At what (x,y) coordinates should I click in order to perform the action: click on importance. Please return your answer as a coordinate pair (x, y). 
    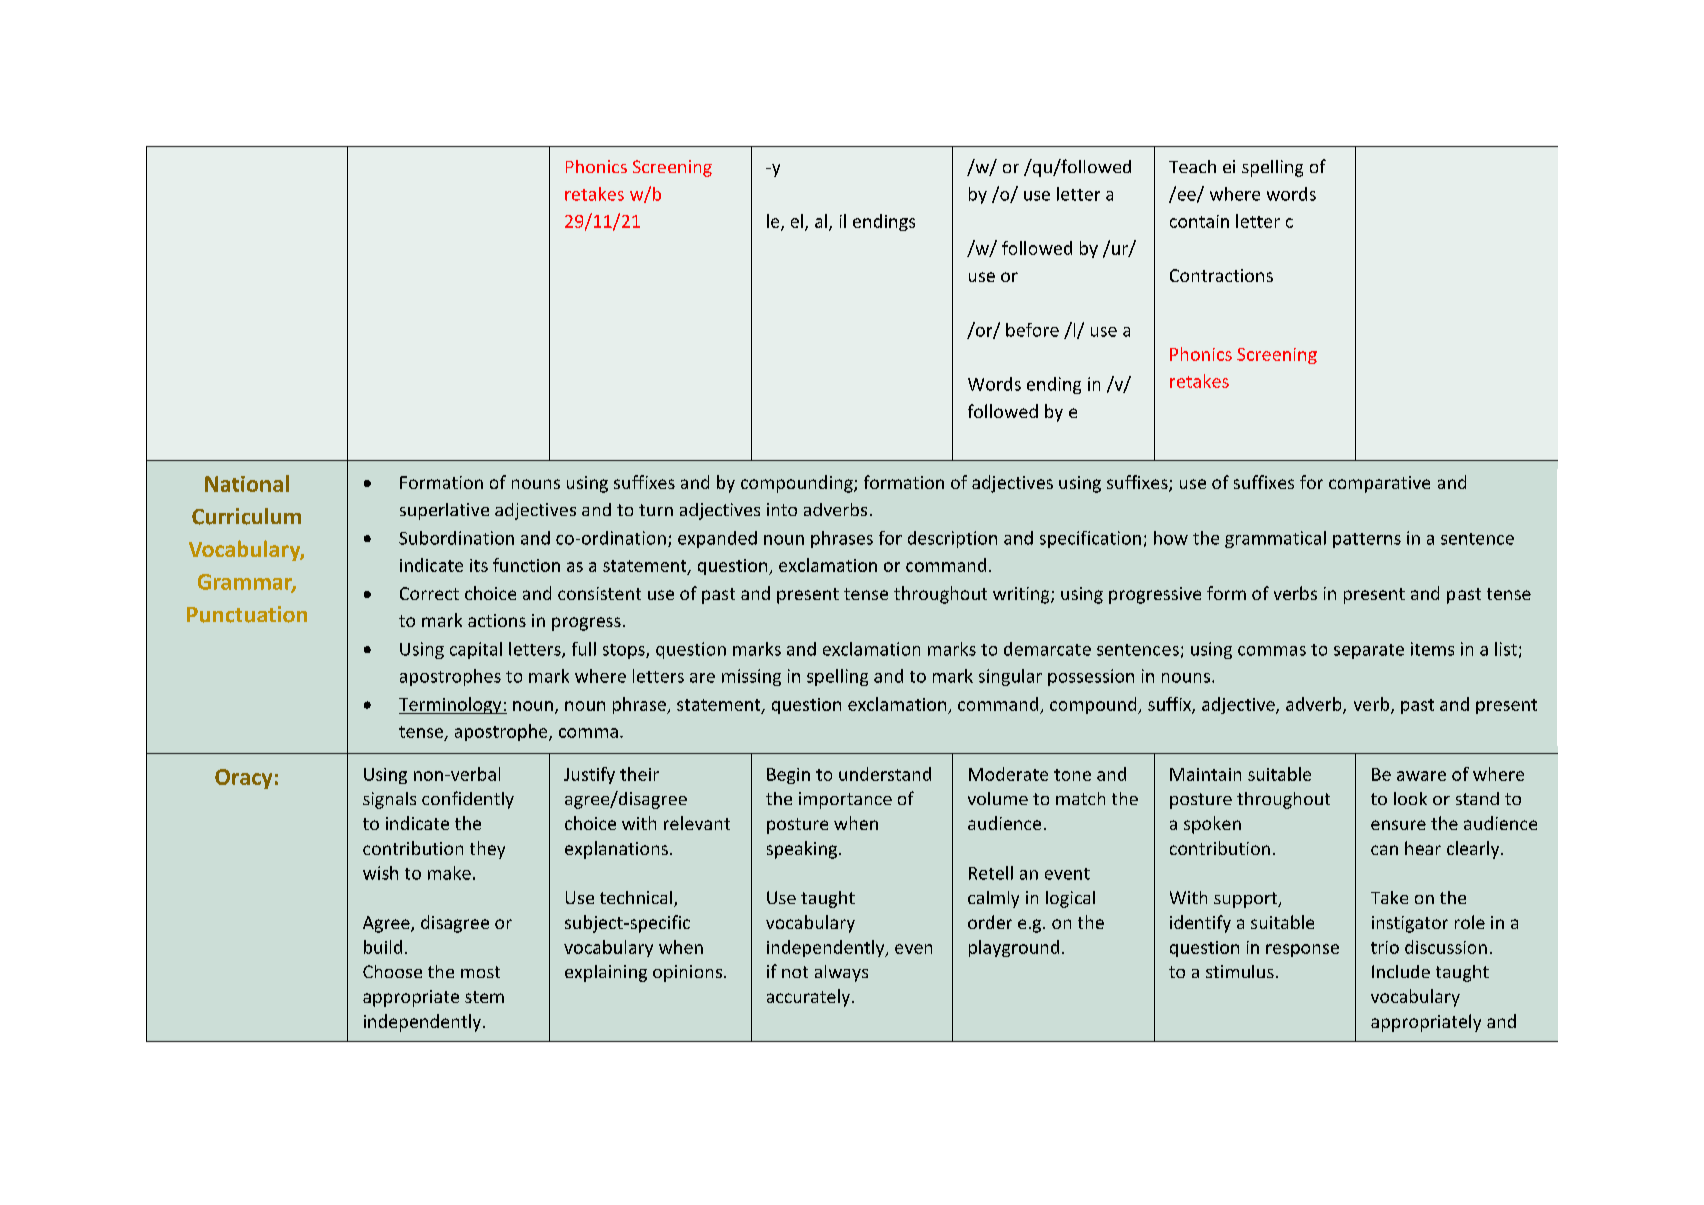
    Looking at the image, I should click on (845, 800).
